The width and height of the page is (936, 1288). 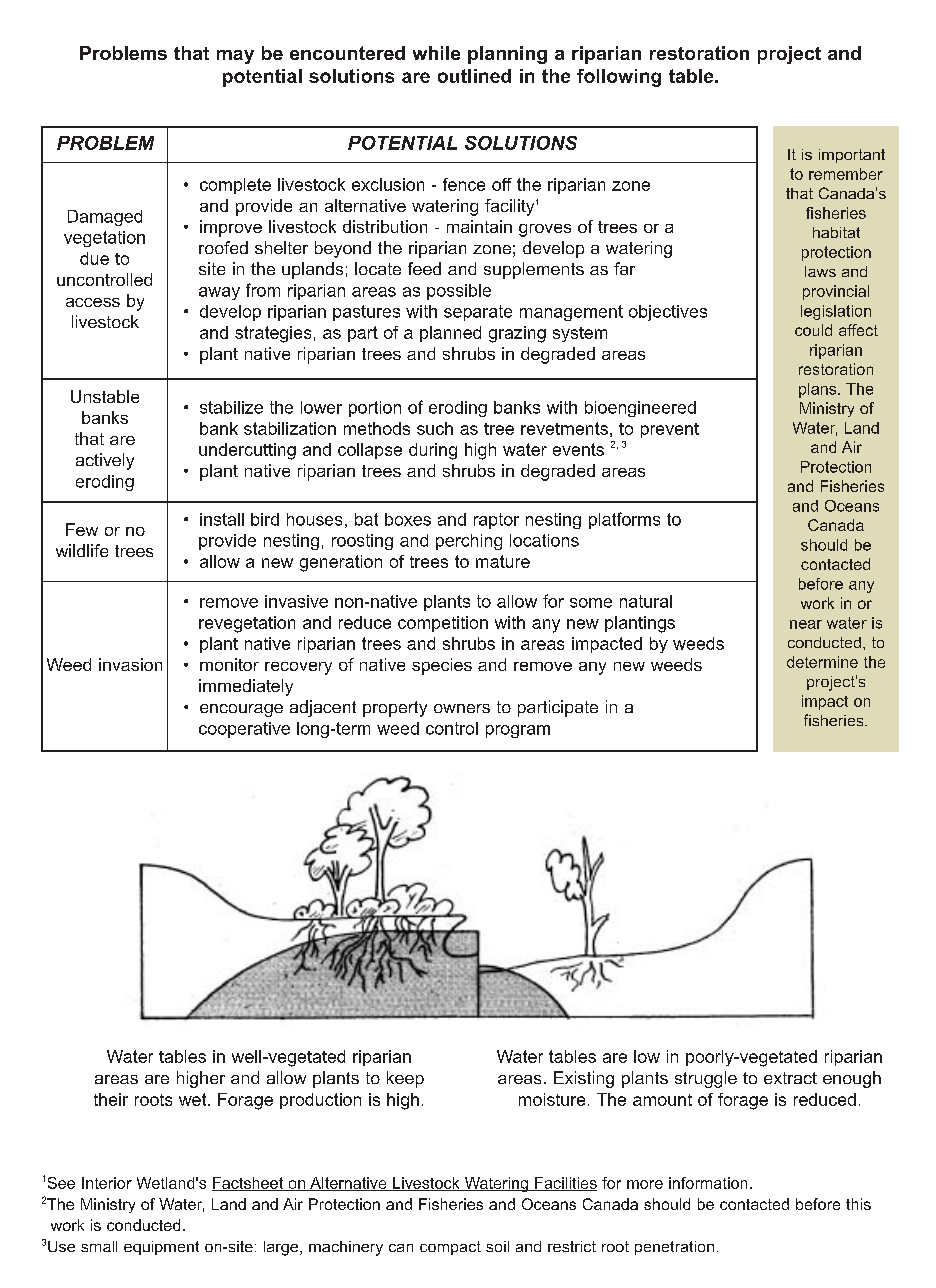 What do you see at coordinates (806, 624) in the page?
I see `near` at bounding box center [806, 624].
